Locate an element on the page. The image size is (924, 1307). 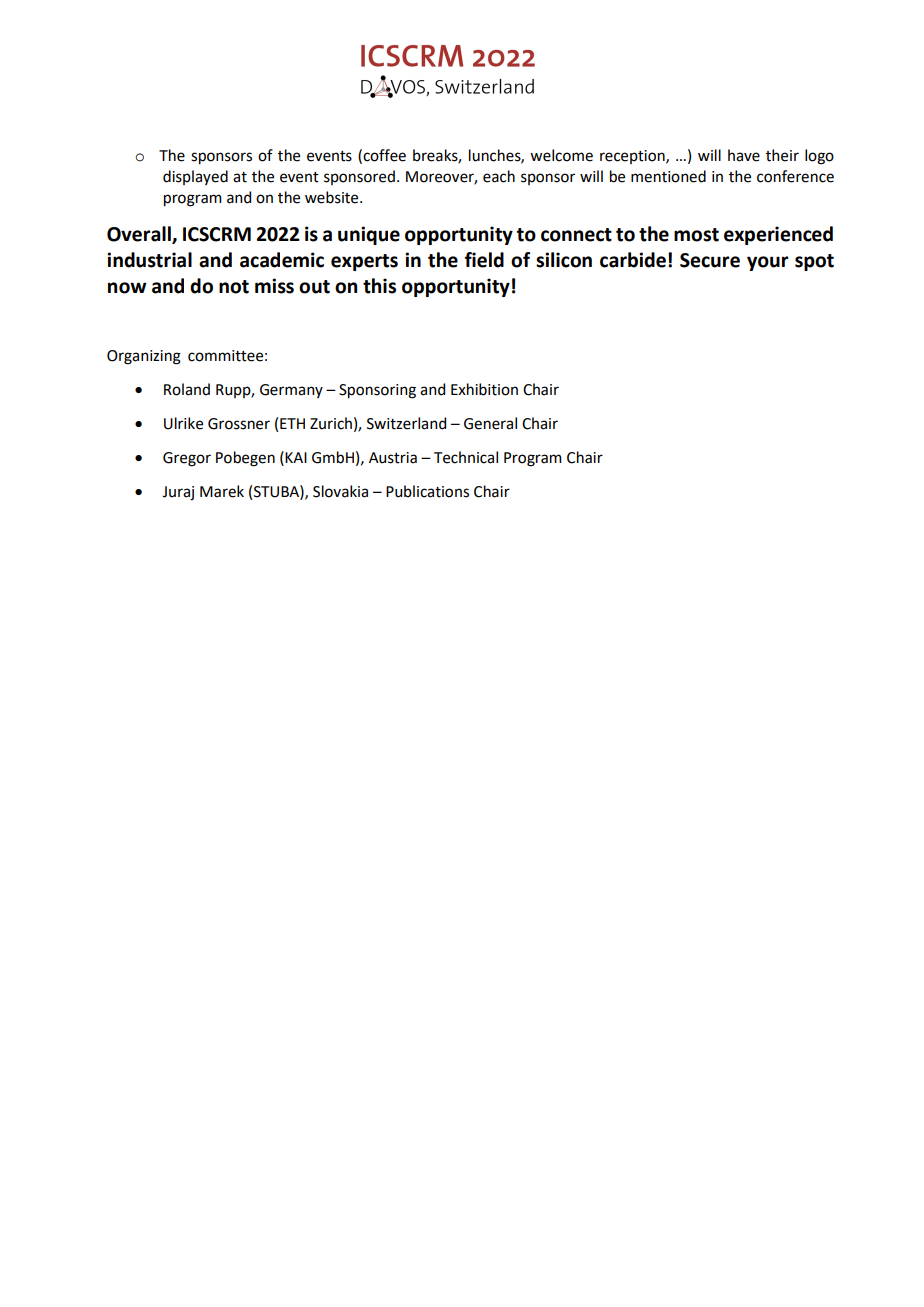
your is located at coordinates (768, 263).
